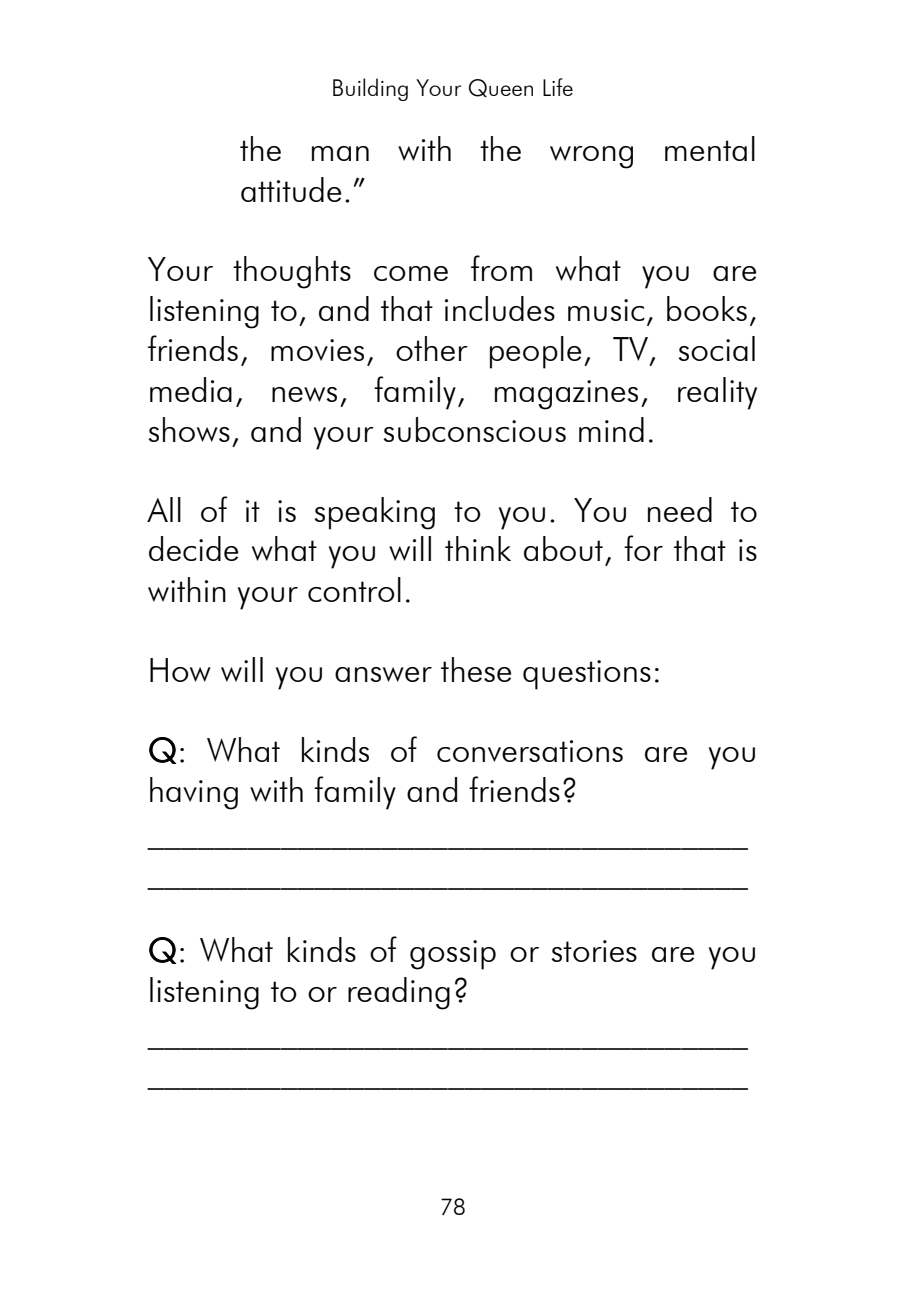 The width and height of the image is (924, 1294). What do you see at coordinates (710, 148) in the image?
I see `mental` at bounding box center [710, 148].
